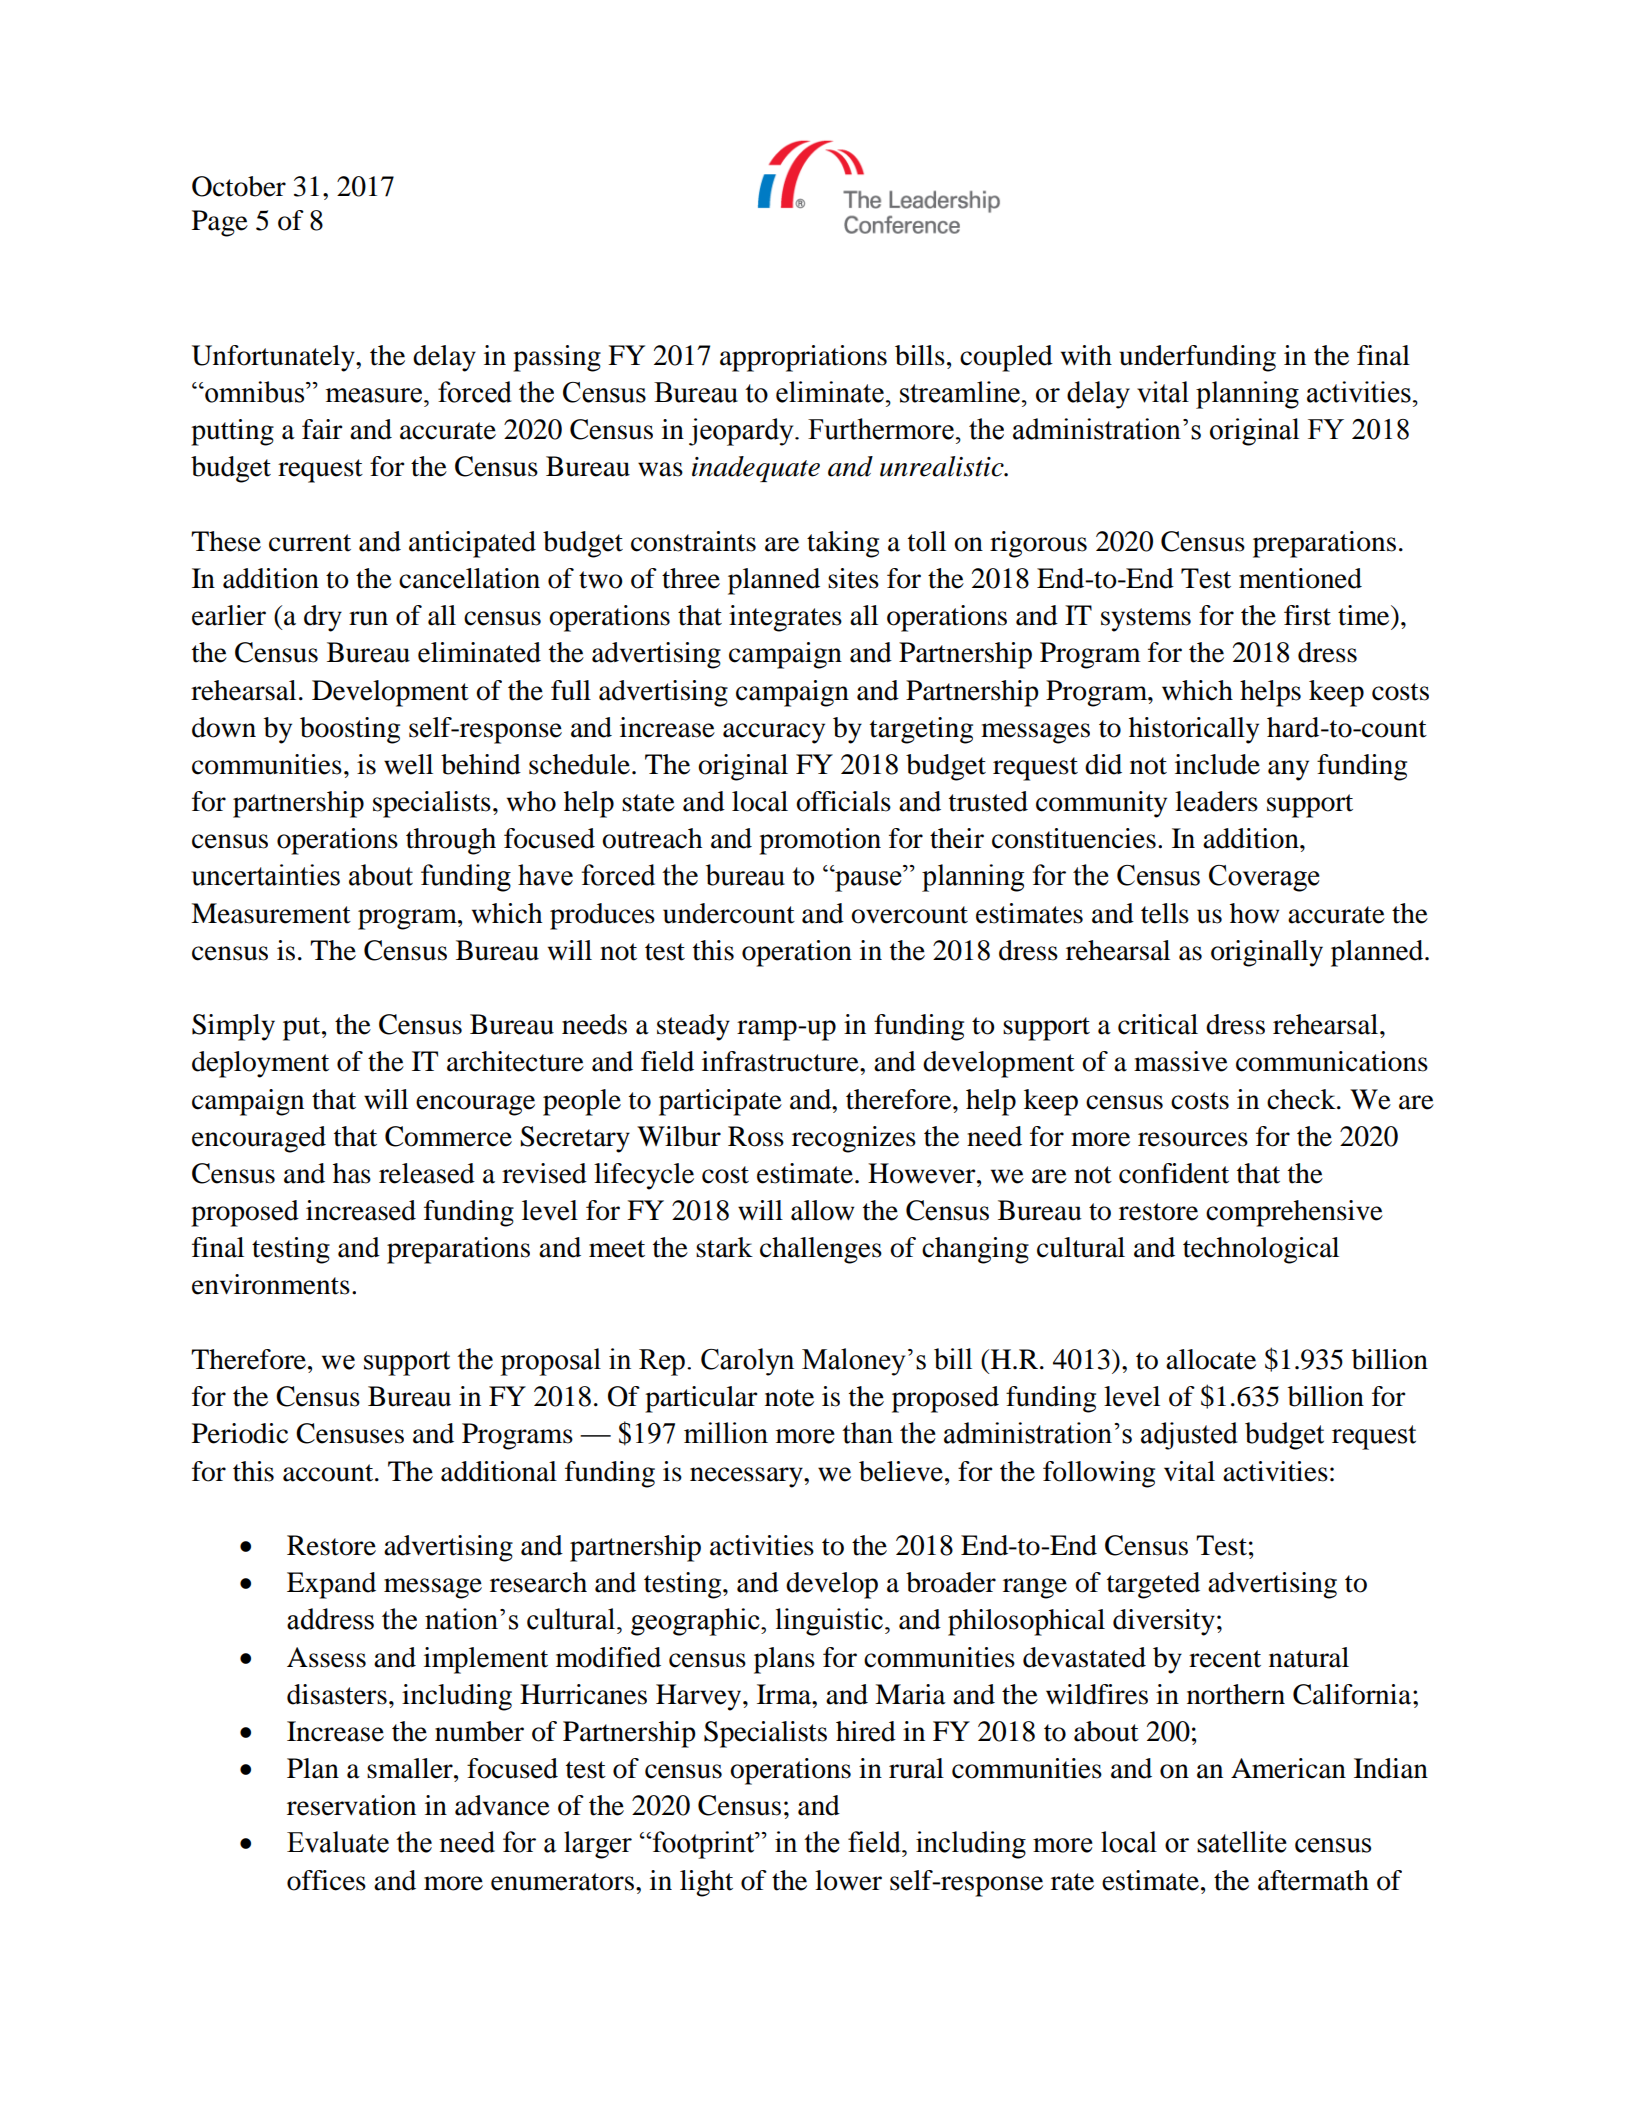 This page has width=1626, height=2104. I want to click on October, so click(239, 186).
